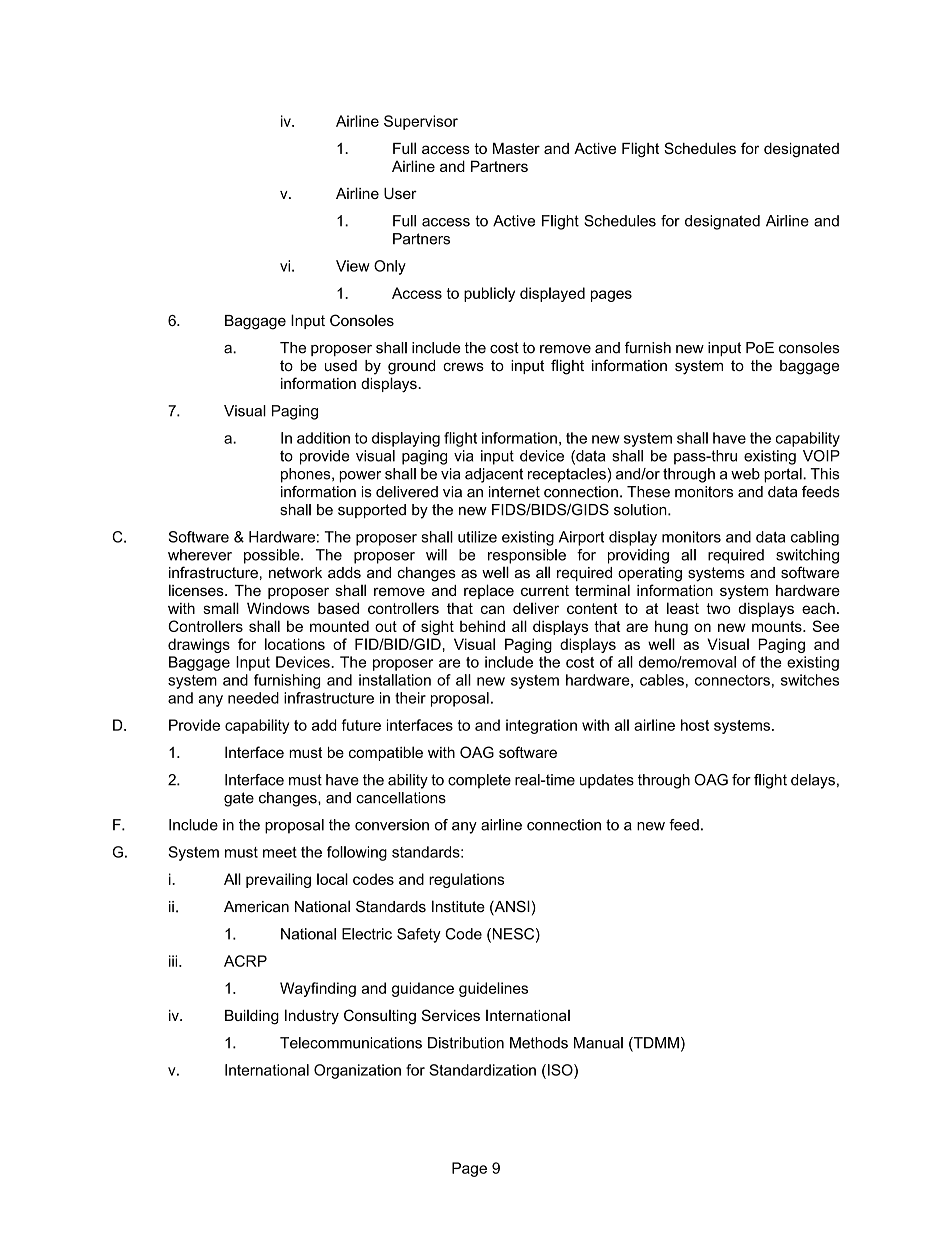 This screenshot has width=952, height=1233. What do you see at coordinates (400, 193) in the screenshot?
I see `User` at bounding box center [400, 193].
